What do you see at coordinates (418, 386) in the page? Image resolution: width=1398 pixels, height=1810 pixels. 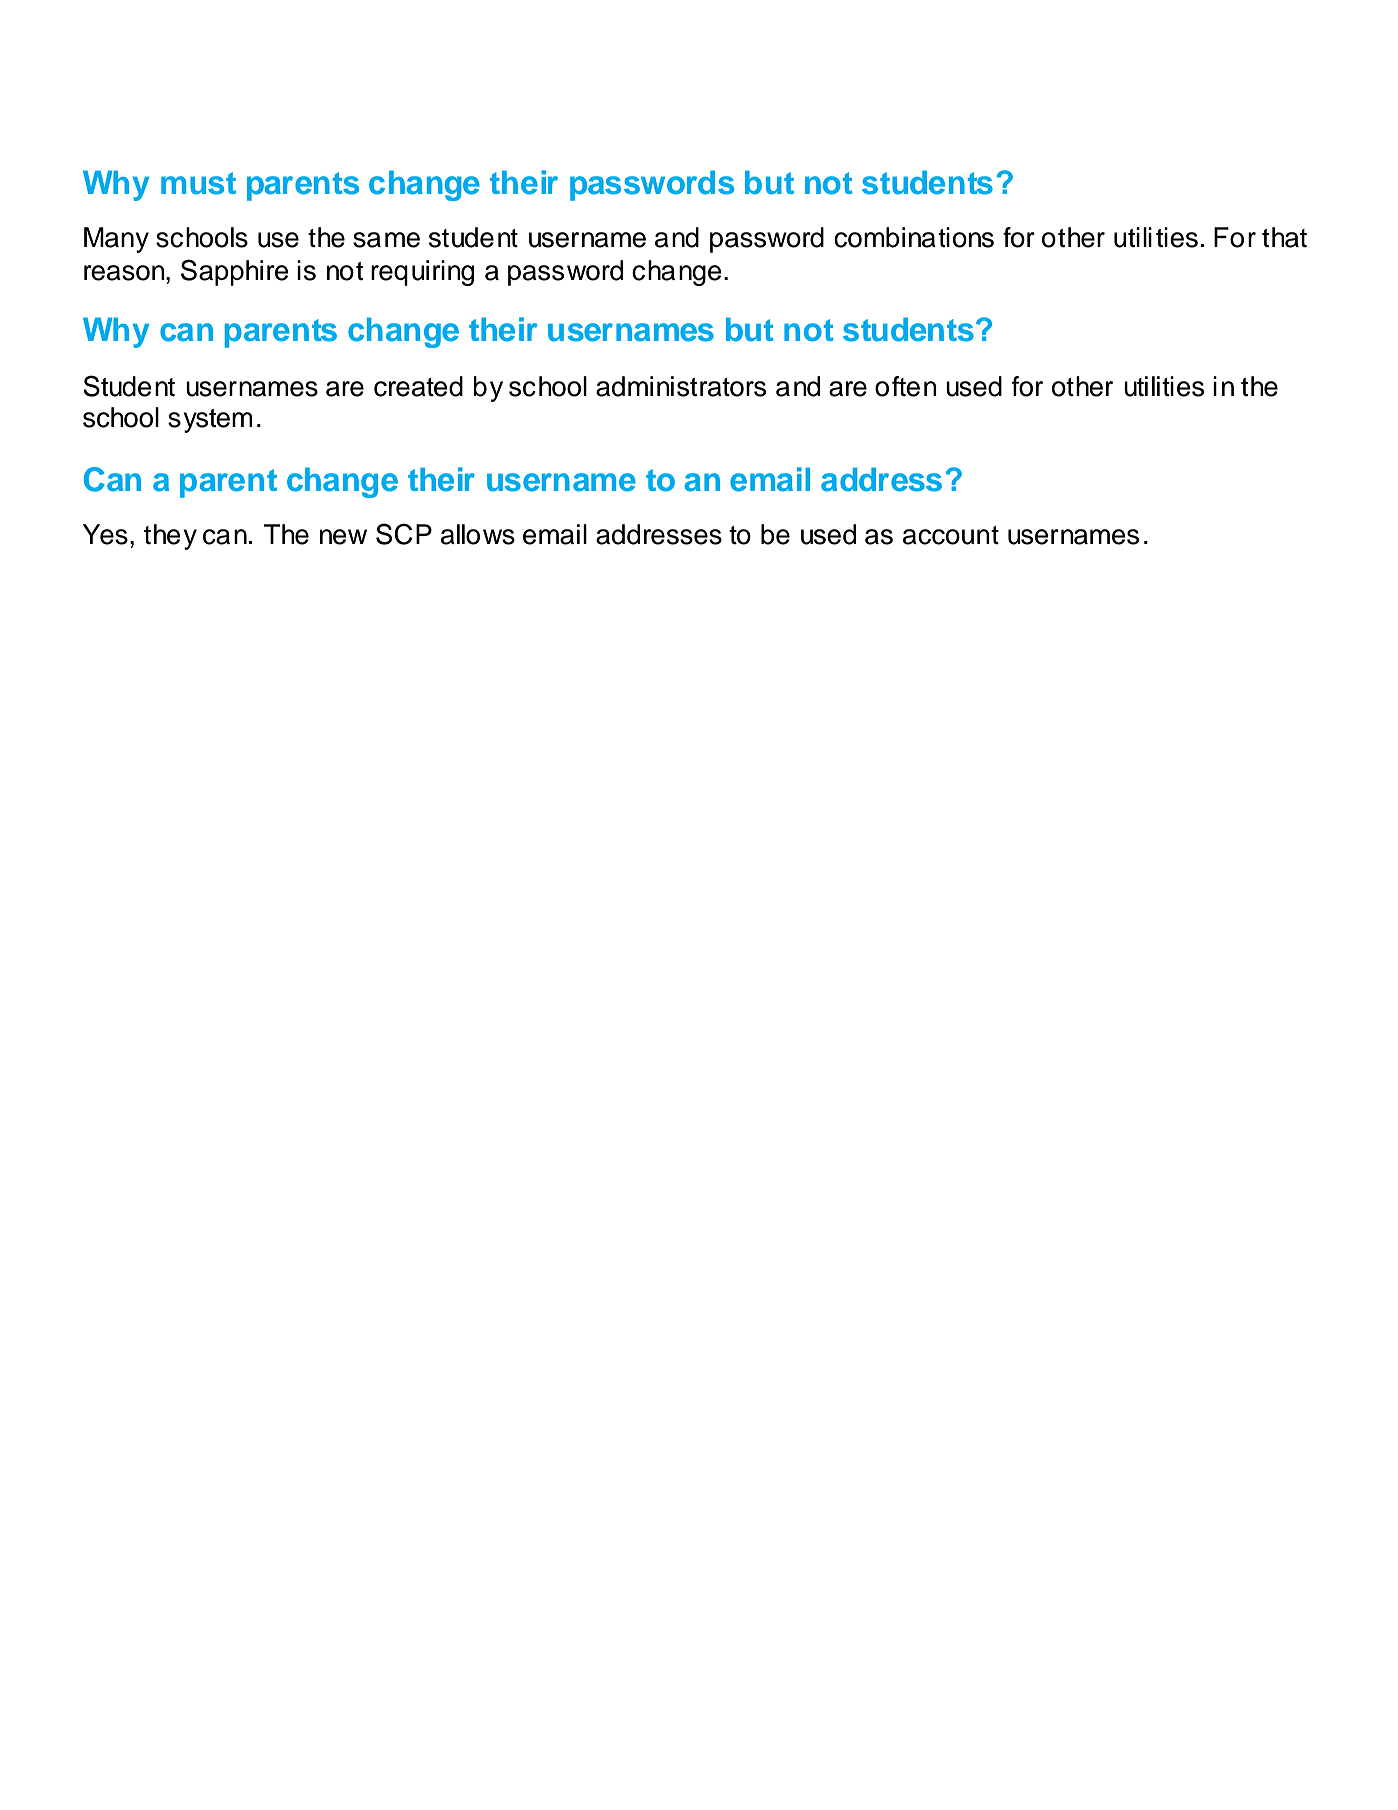 I see `created` at bounding box center [418, 386].
